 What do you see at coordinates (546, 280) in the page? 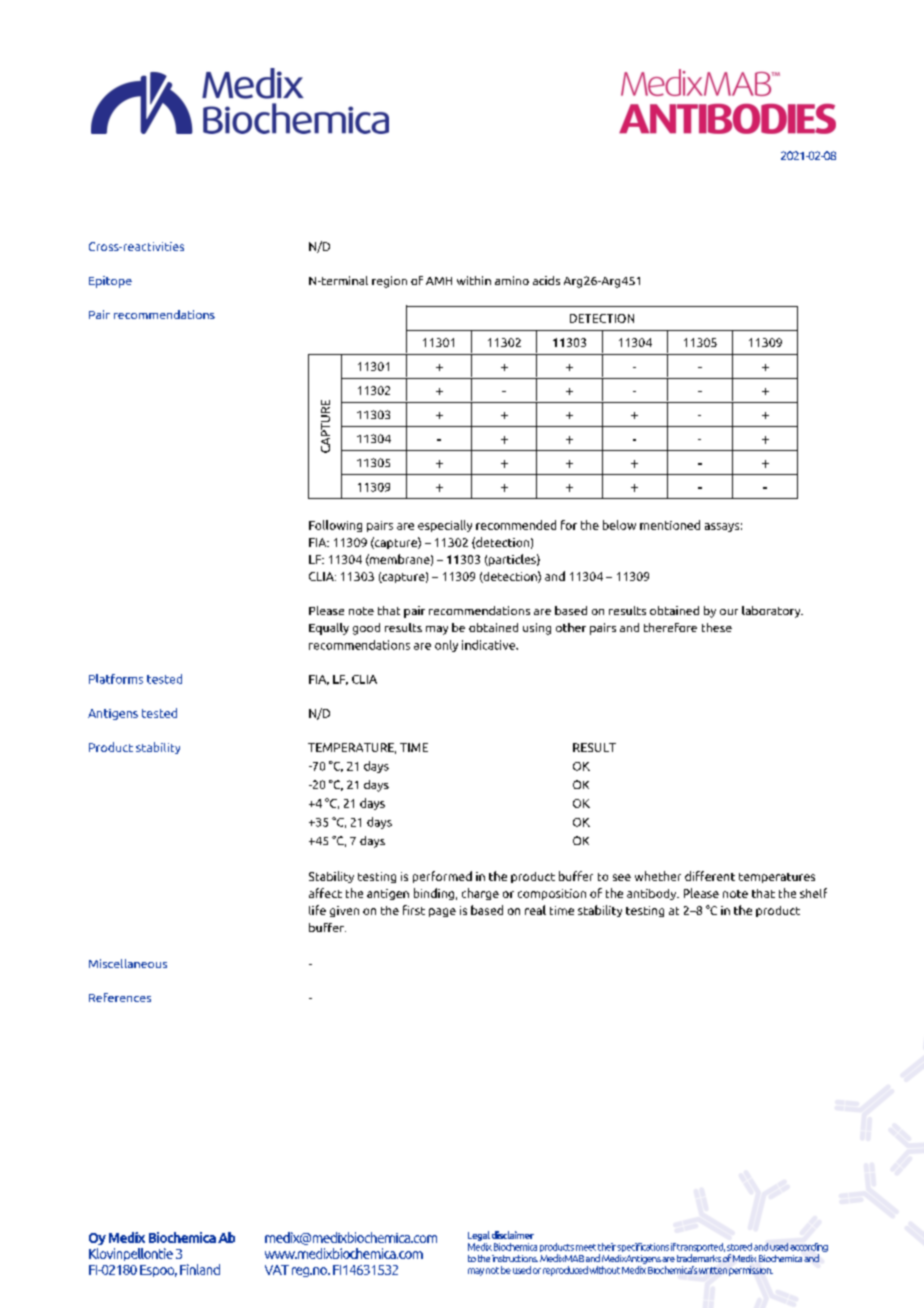
I see `acids` at bounding box center [546, 280].
